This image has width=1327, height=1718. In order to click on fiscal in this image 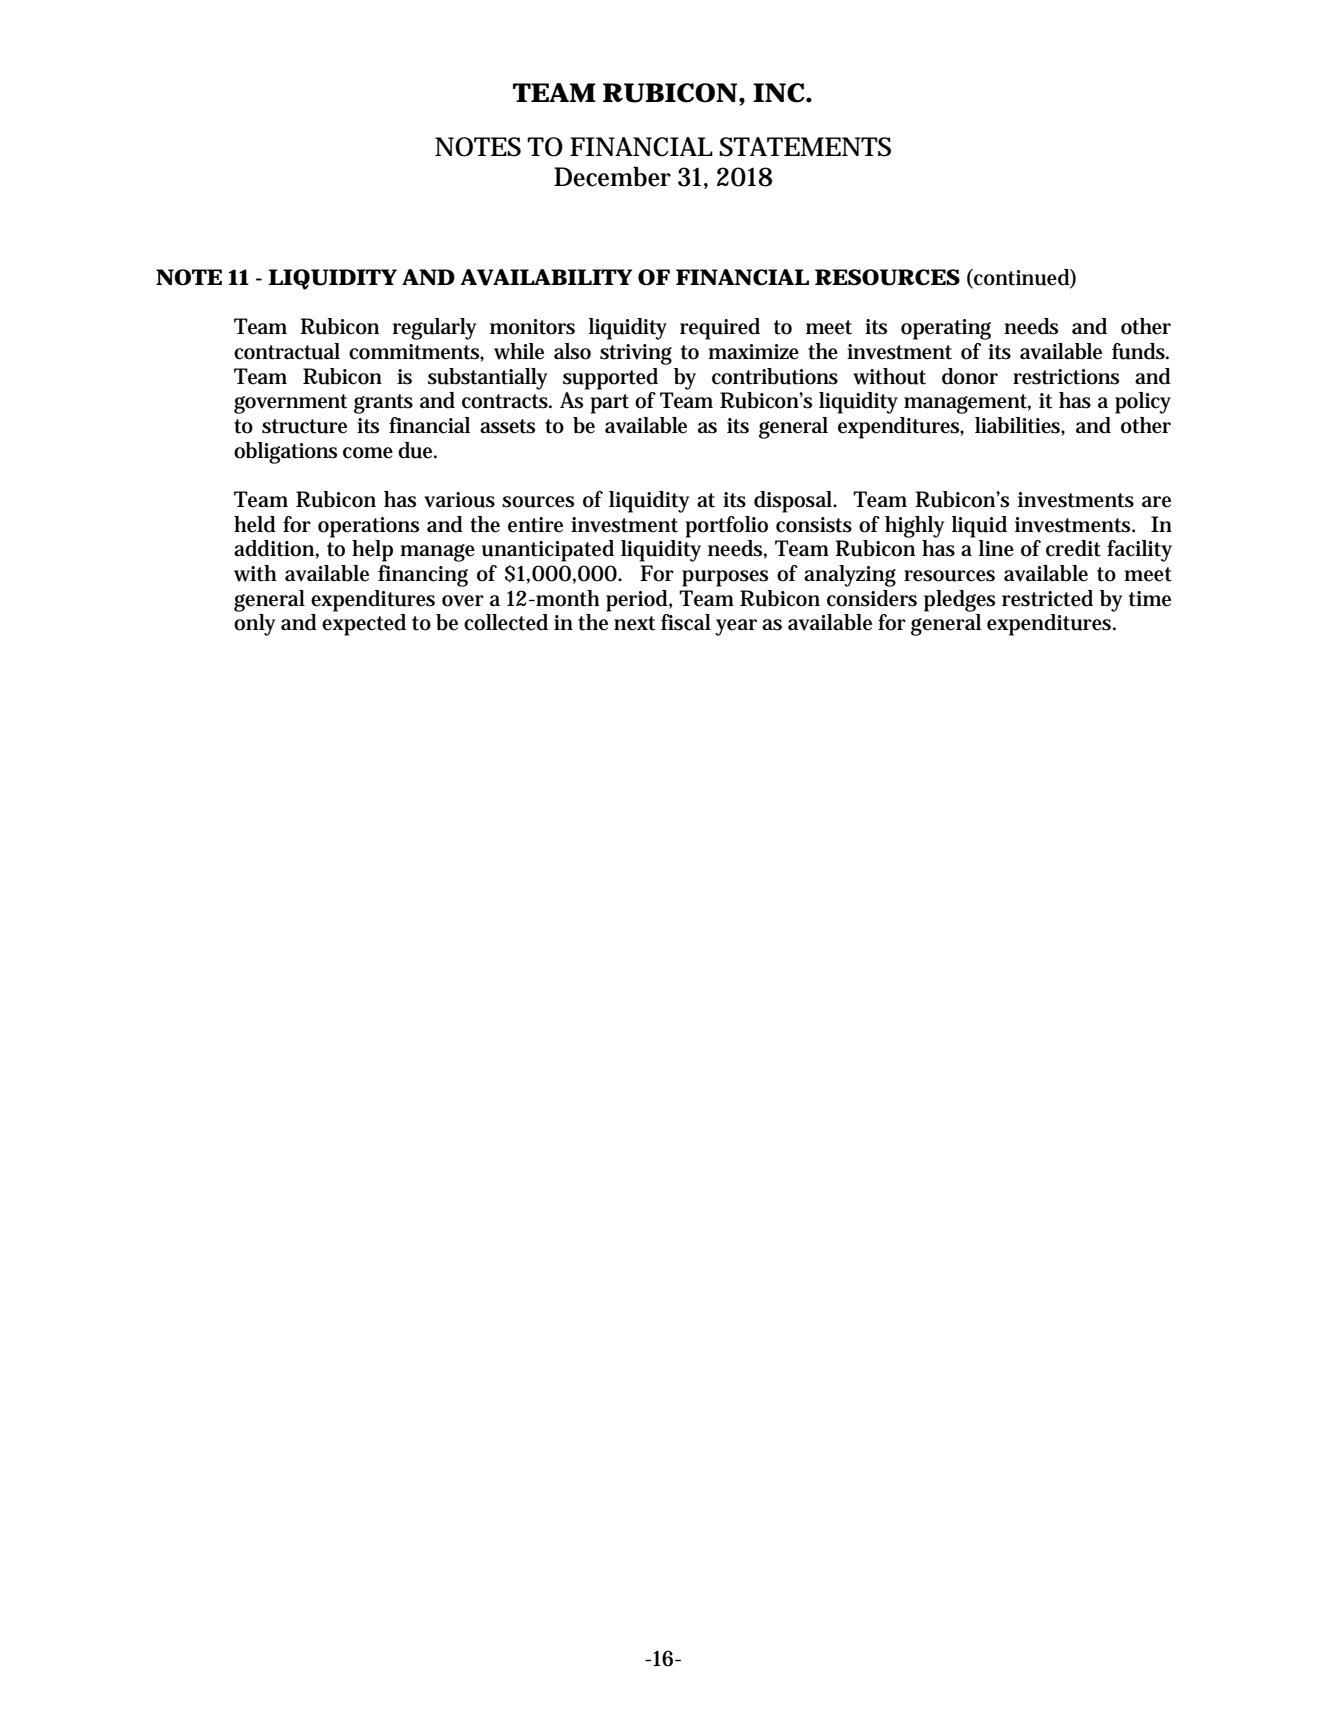, I will do `click(686, 622)`.
